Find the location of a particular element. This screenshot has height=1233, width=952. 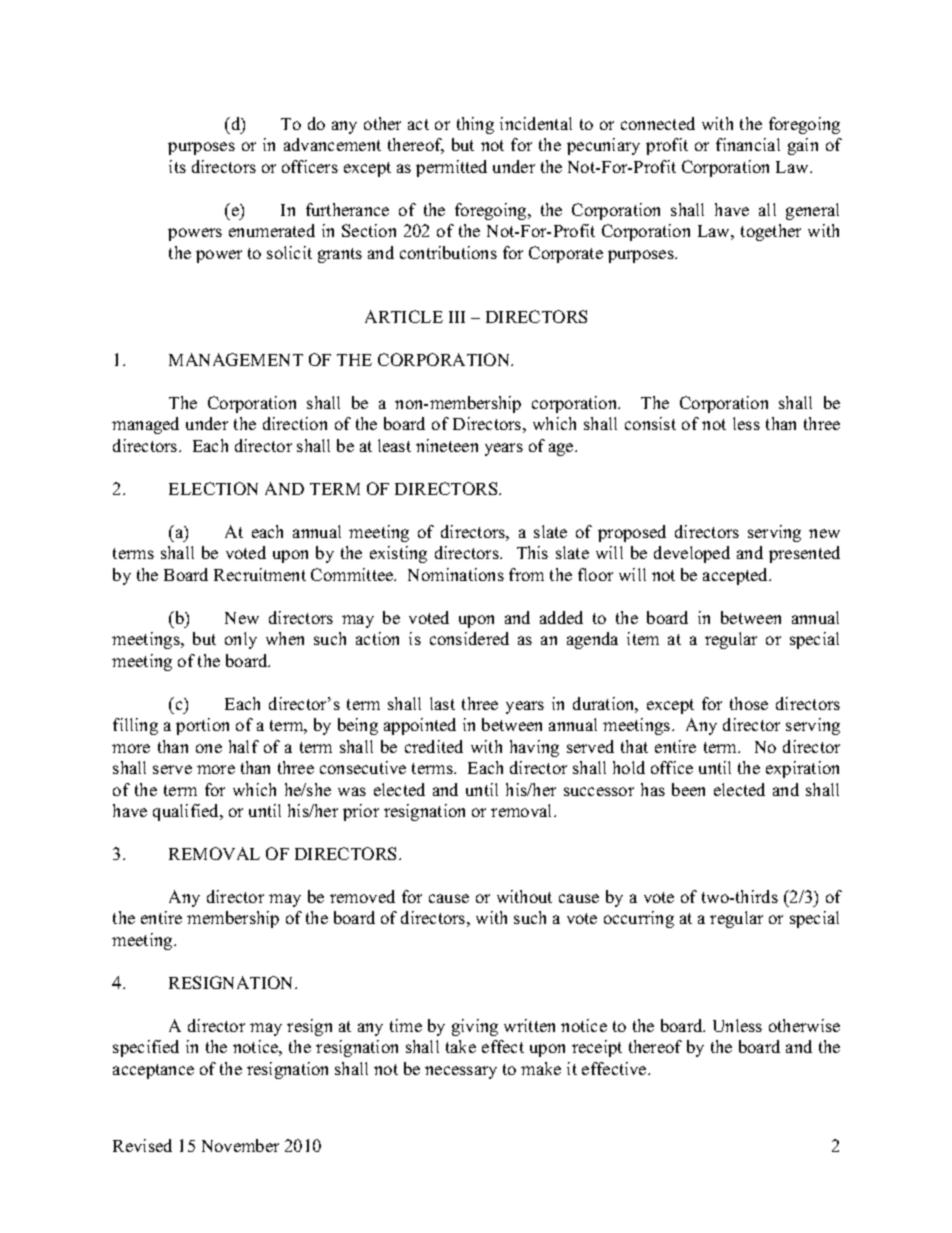

accepted is located at coordinates (737, 576).
